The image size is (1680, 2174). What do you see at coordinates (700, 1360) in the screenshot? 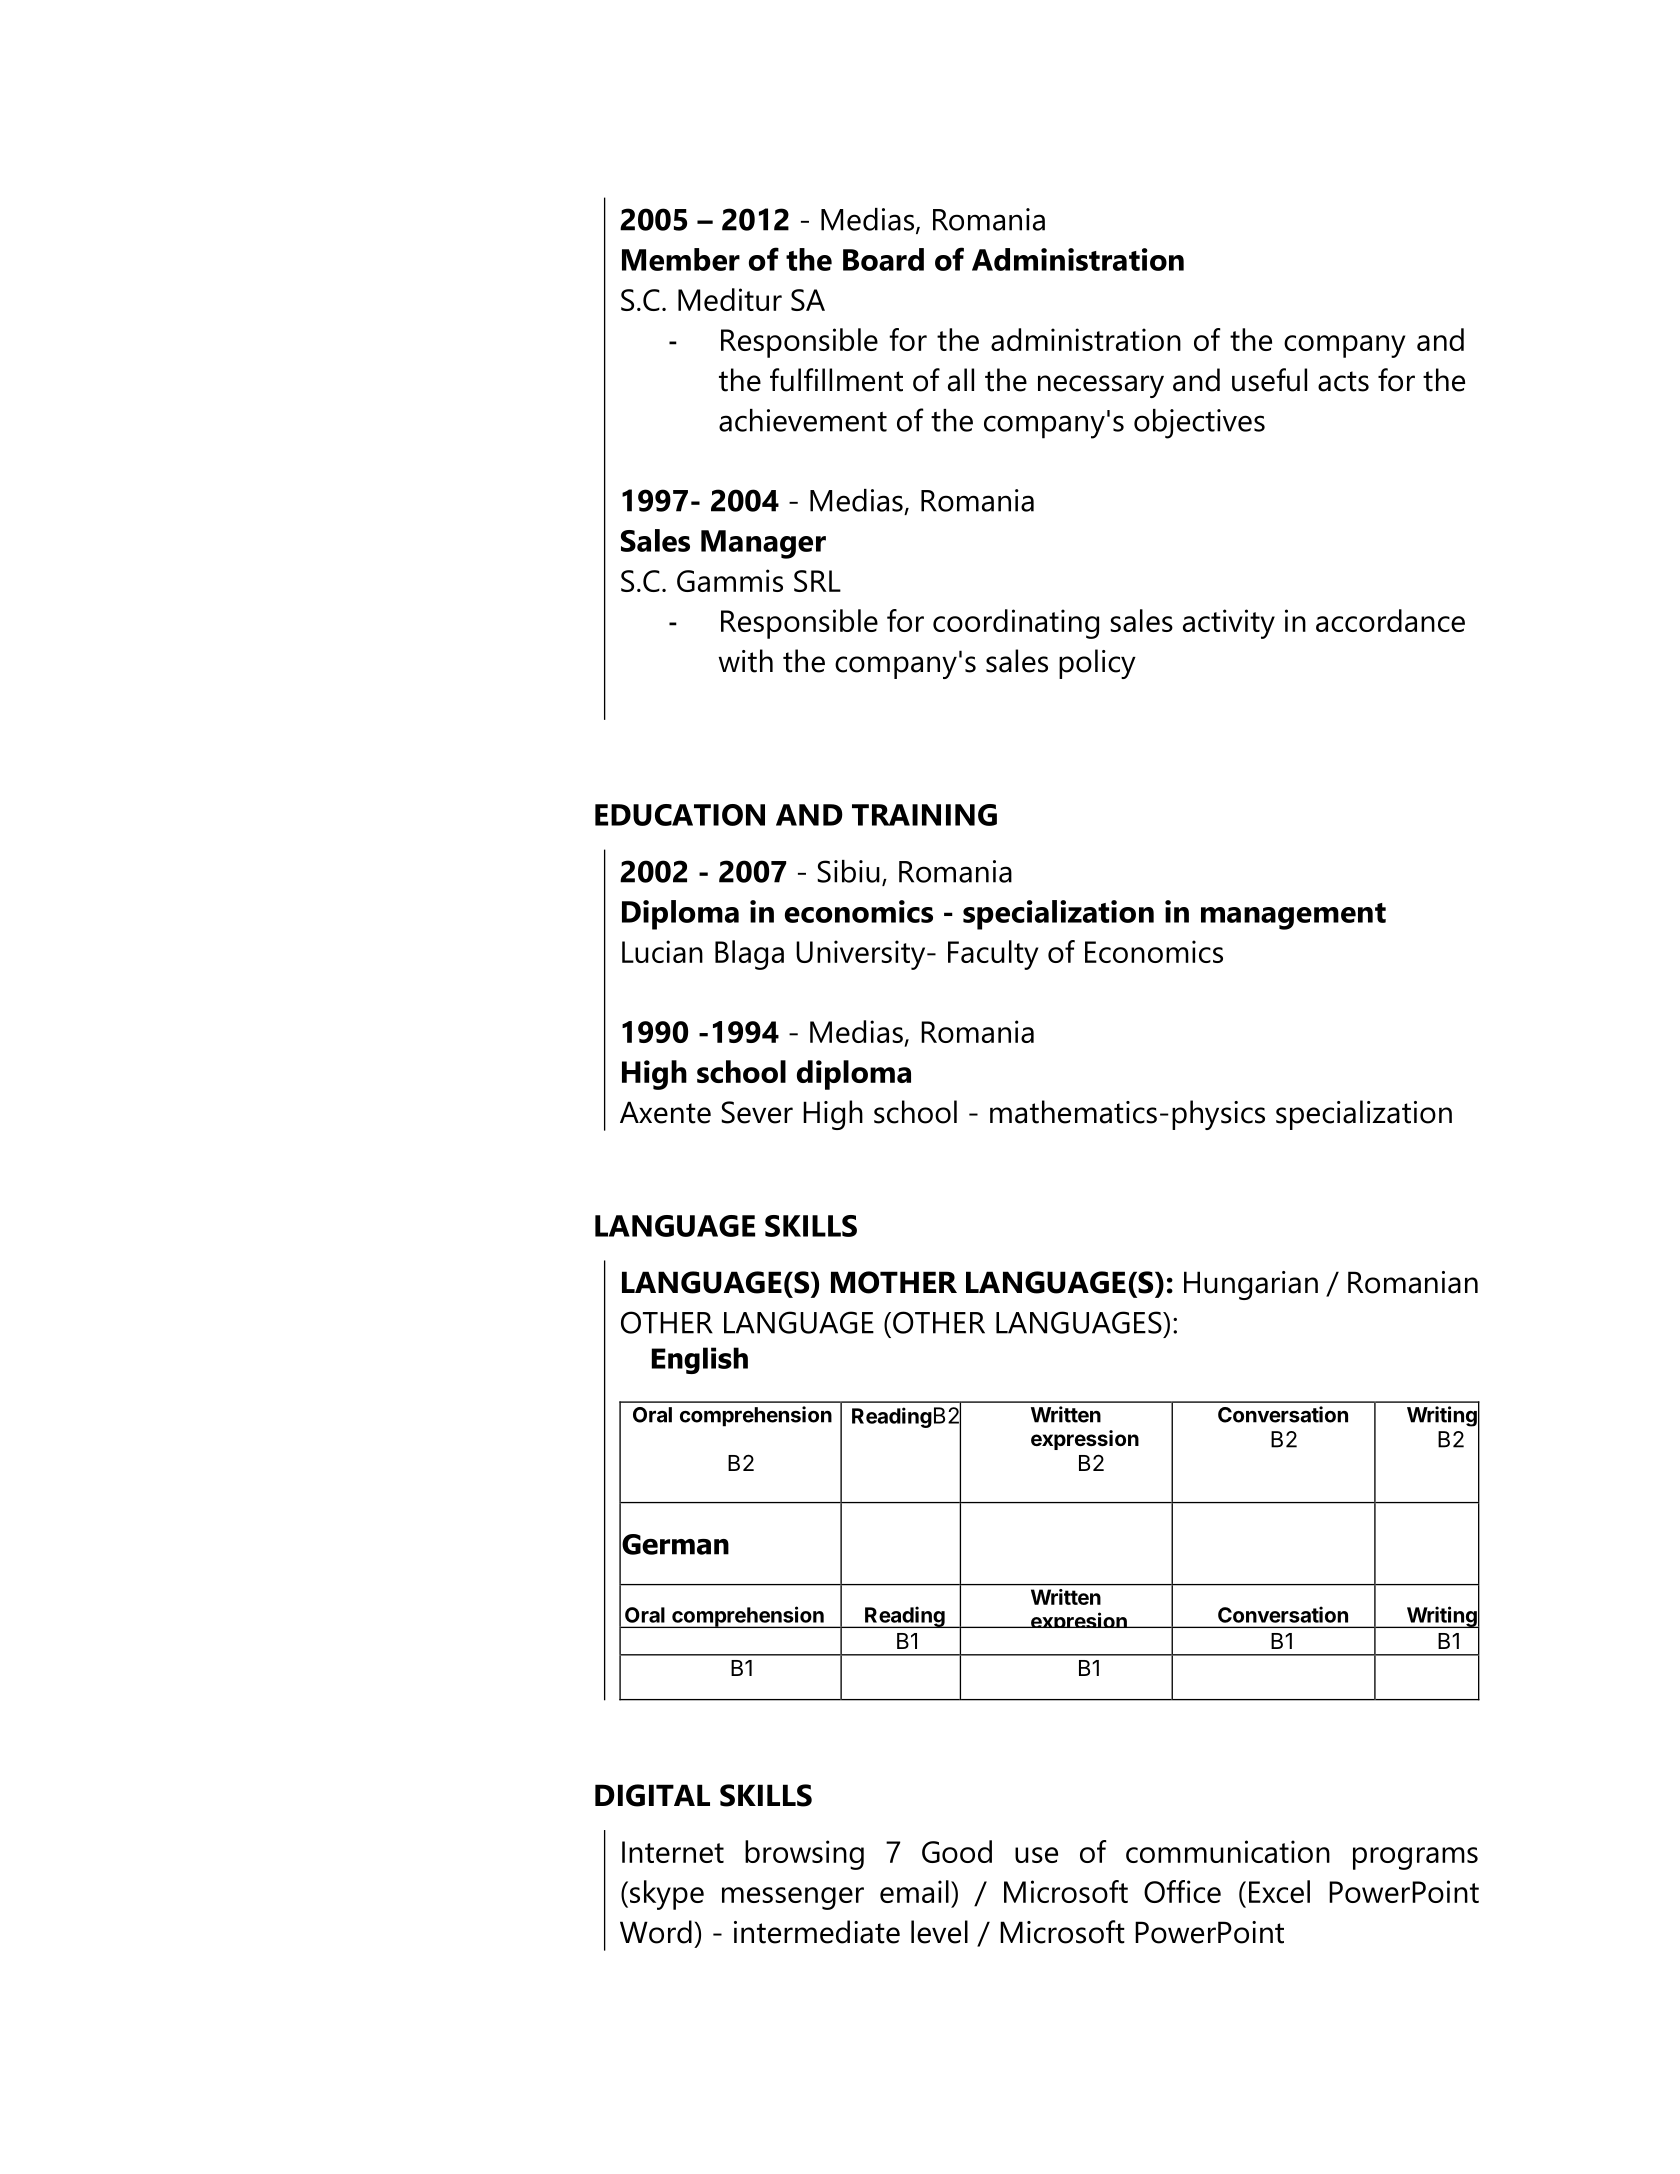
I see `English` at bounding box center [700, 1360].
